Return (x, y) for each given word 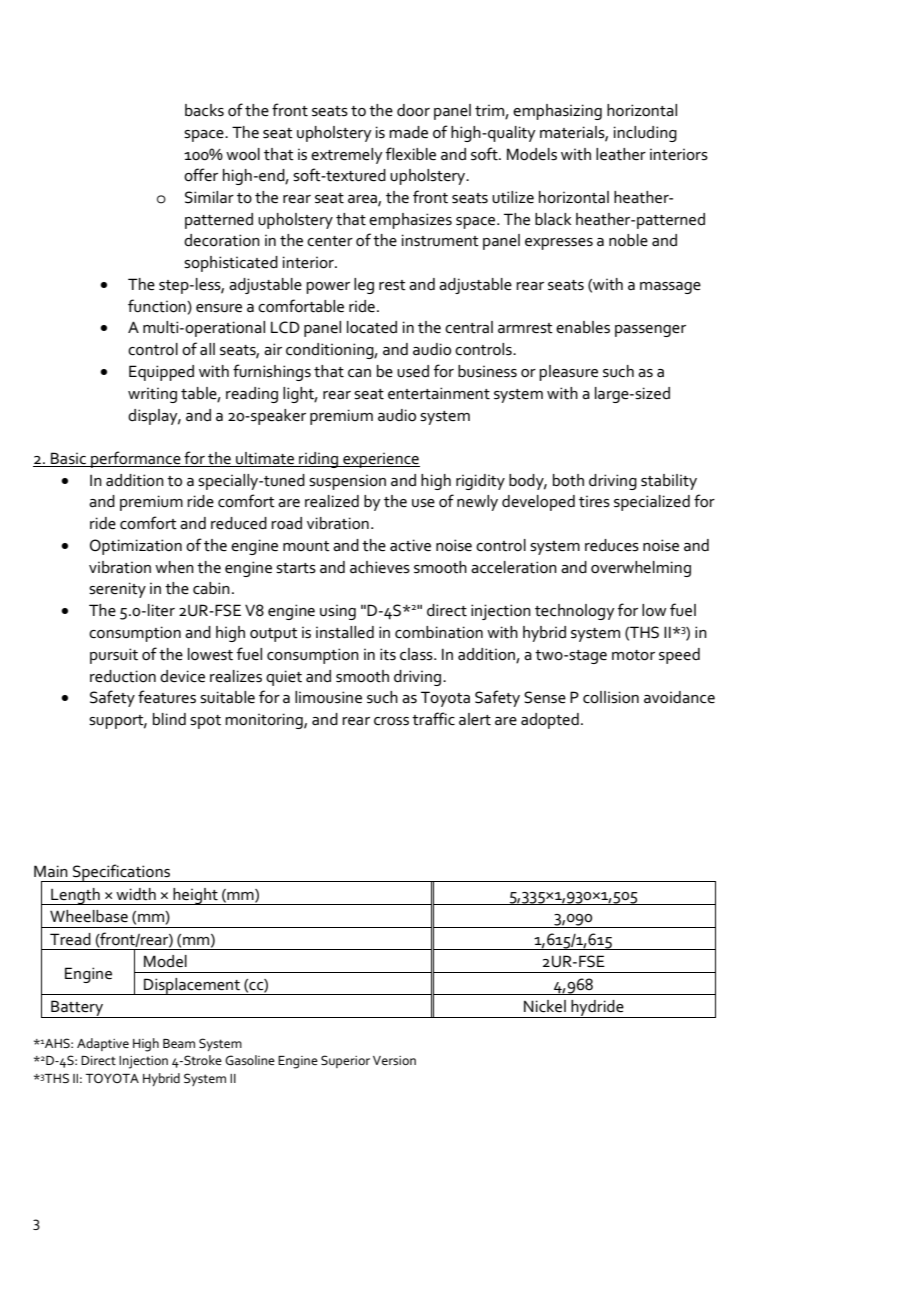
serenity (117, 590)
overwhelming (641, 569)
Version (394, 1060)
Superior (345, 1061)
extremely (347, 156)
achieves (380, 567)
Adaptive (103, 1044)
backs (204, 110)
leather (621, 154)
